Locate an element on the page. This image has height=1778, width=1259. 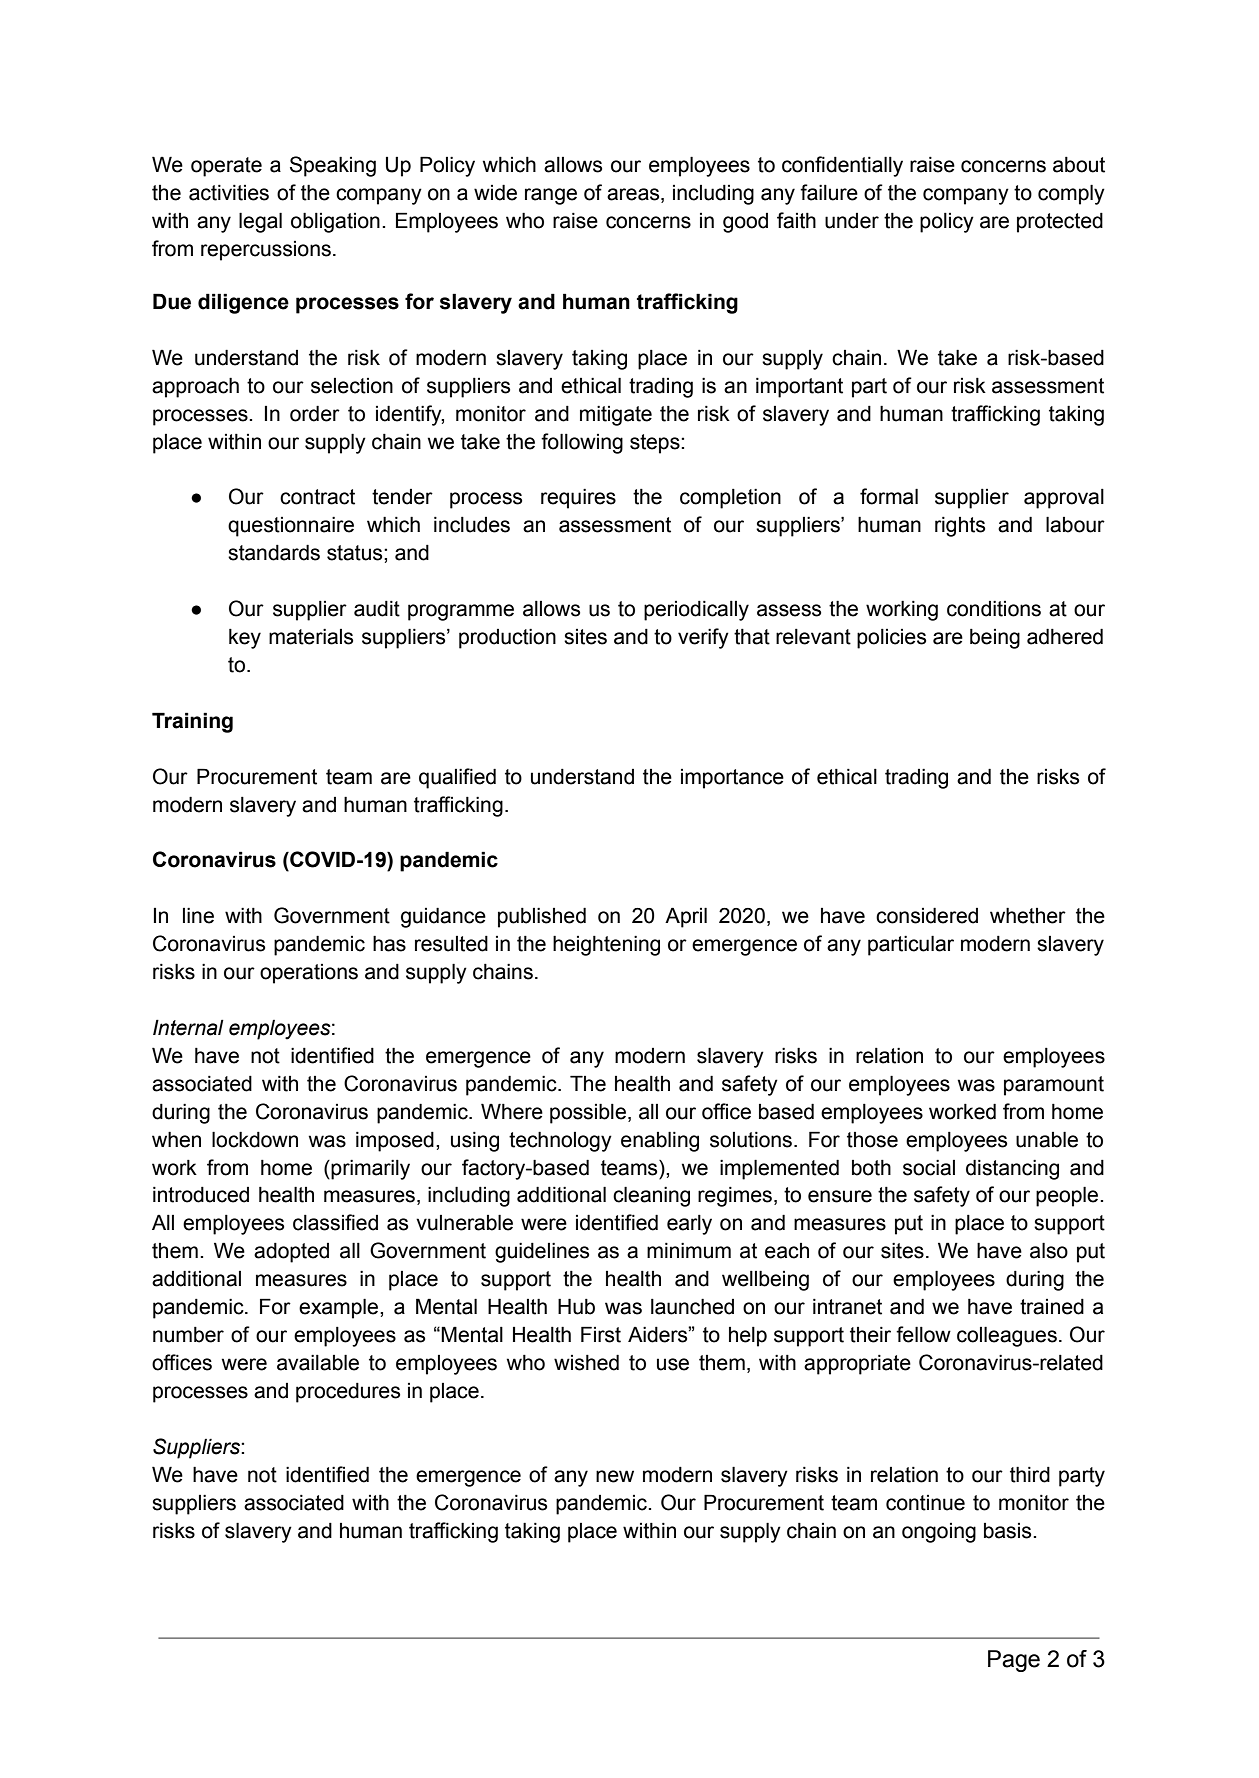
considered is located at coordinates (927, 915).
